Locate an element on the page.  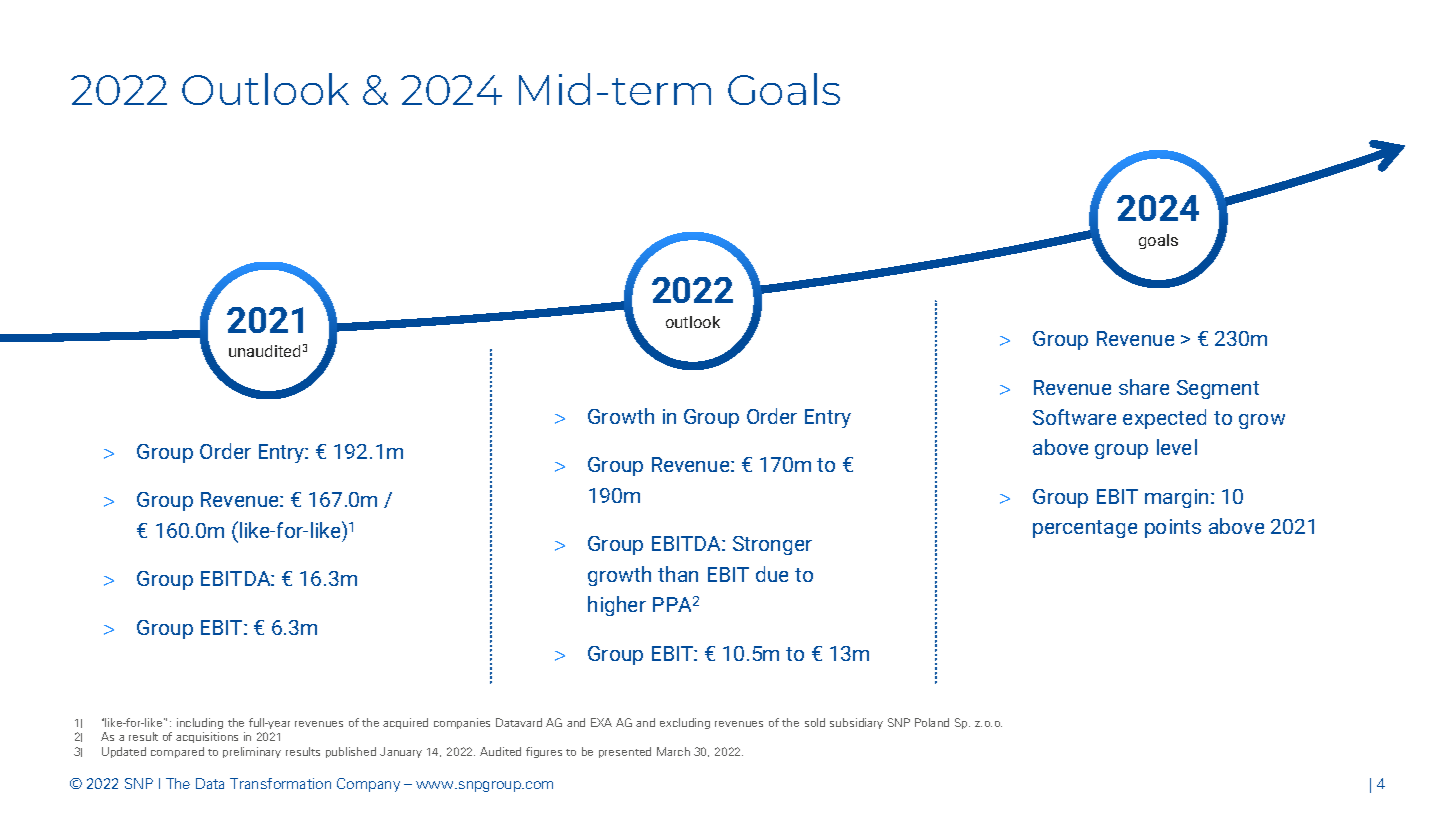
Software is located at coordinates (1074, 417).
